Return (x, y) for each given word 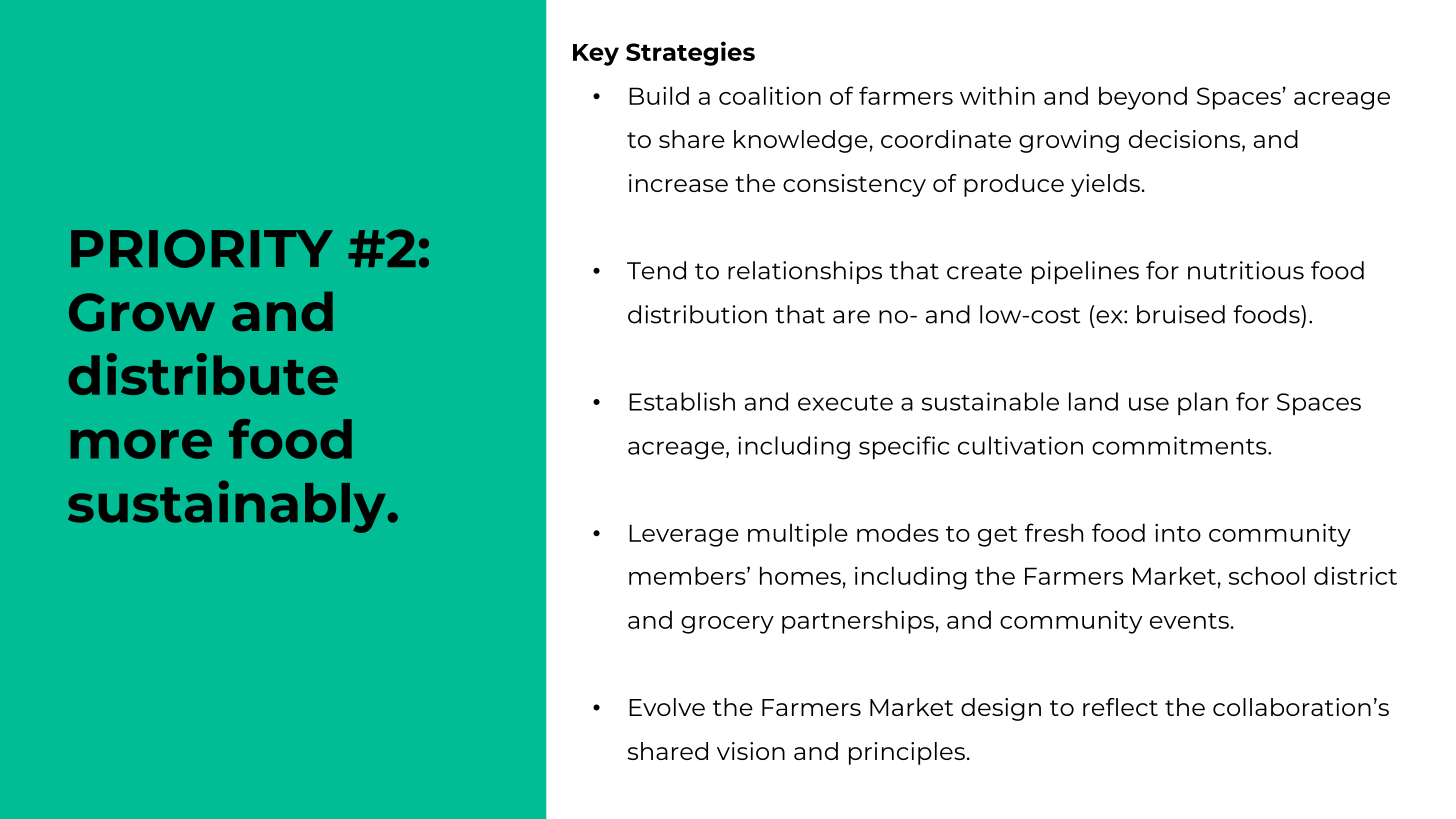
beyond (1143, 98)
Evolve (667, 707)
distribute (203, 374)
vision (751, 751)
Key (596, 55)
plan (1203, 404)
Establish (682, 401)
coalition (770, 95)
